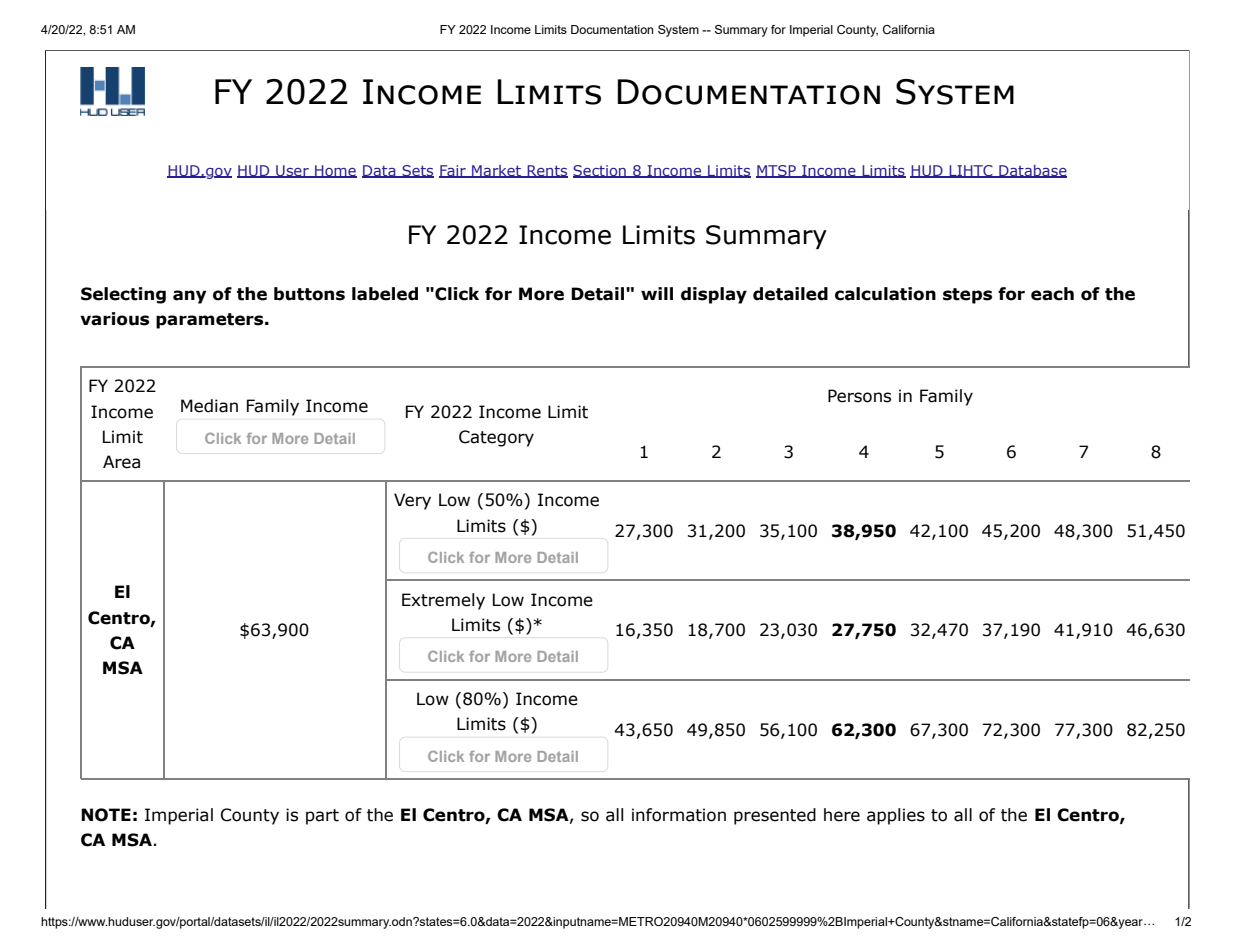 The height and width of the screenshot is (952, 1233). Describe the element at coordinates (896, 816) in the screenshot. I see `applies` at that location.
